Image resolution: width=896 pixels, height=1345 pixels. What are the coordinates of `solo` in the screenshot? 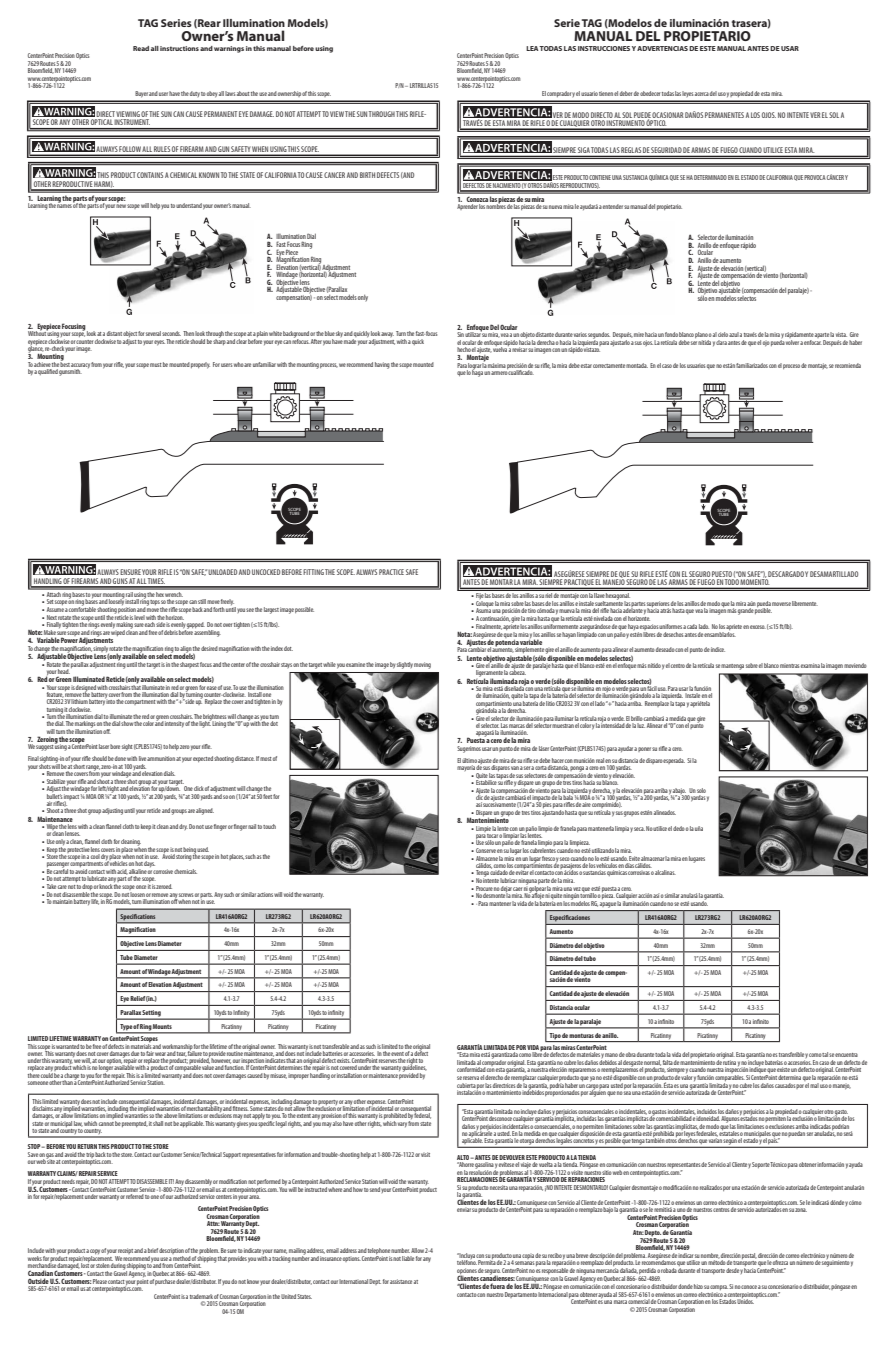 It's located at (701, 790).
